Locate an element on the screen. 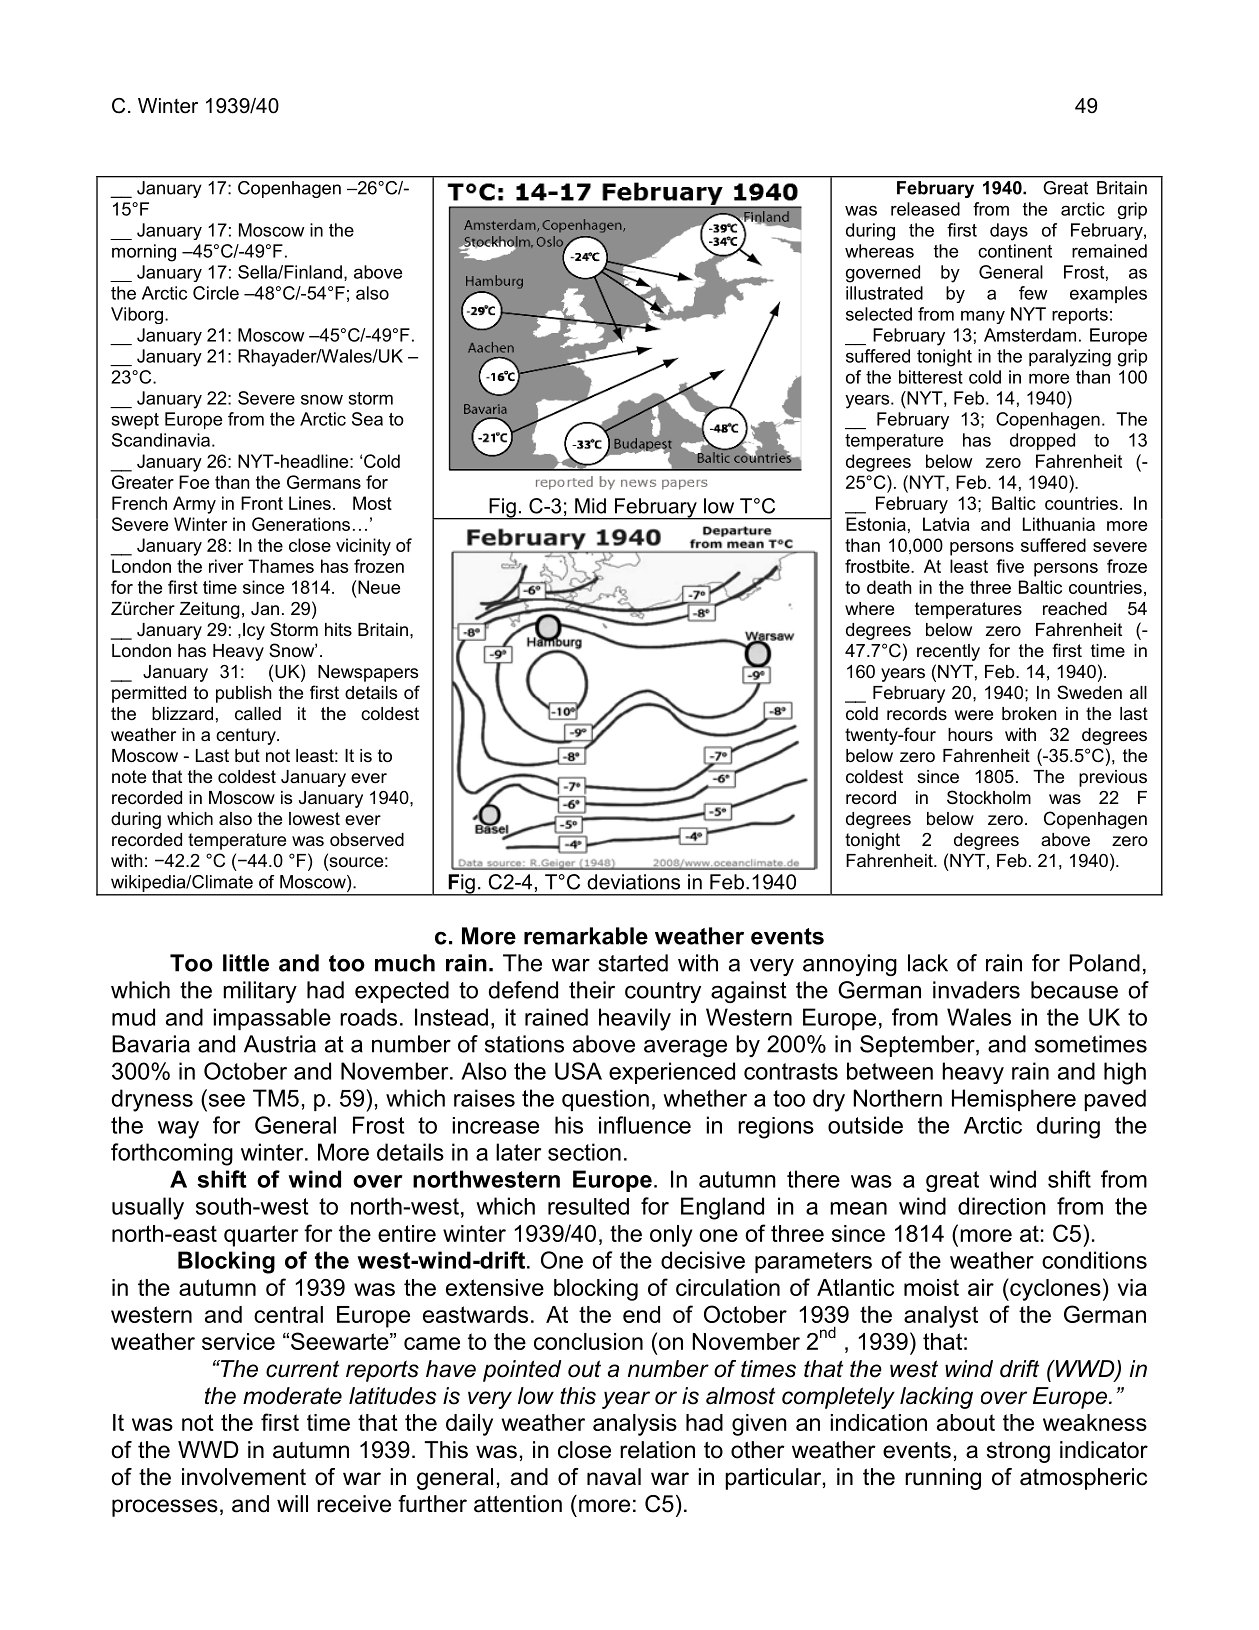  illustrated is located at coordinates (884, 293).
